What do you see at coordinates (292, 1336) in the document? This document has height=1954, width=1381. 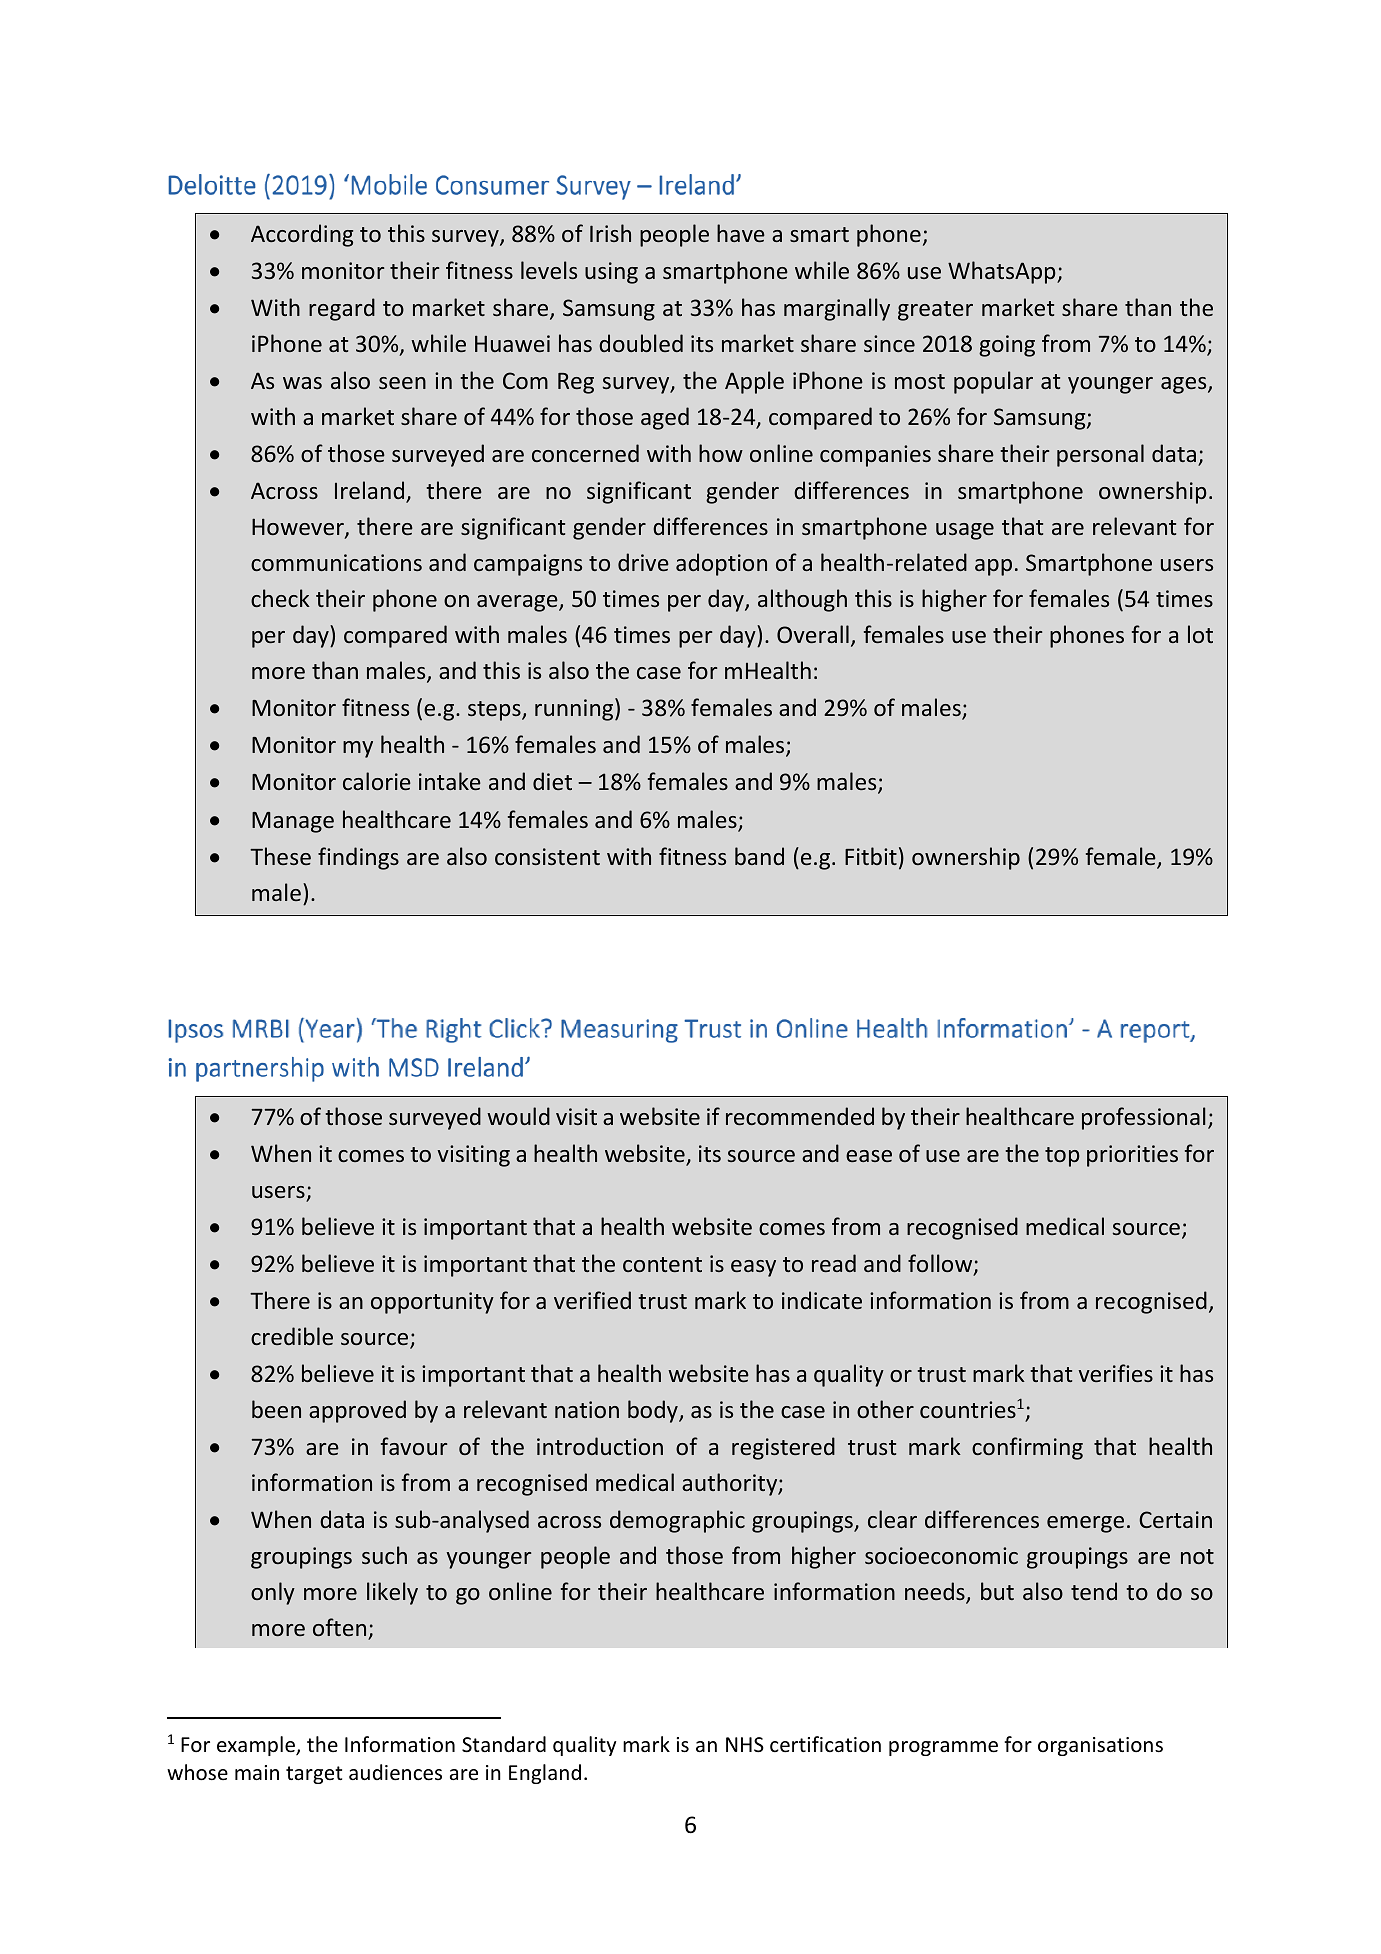 I see `credible` at bounding box center [292, 1336].
